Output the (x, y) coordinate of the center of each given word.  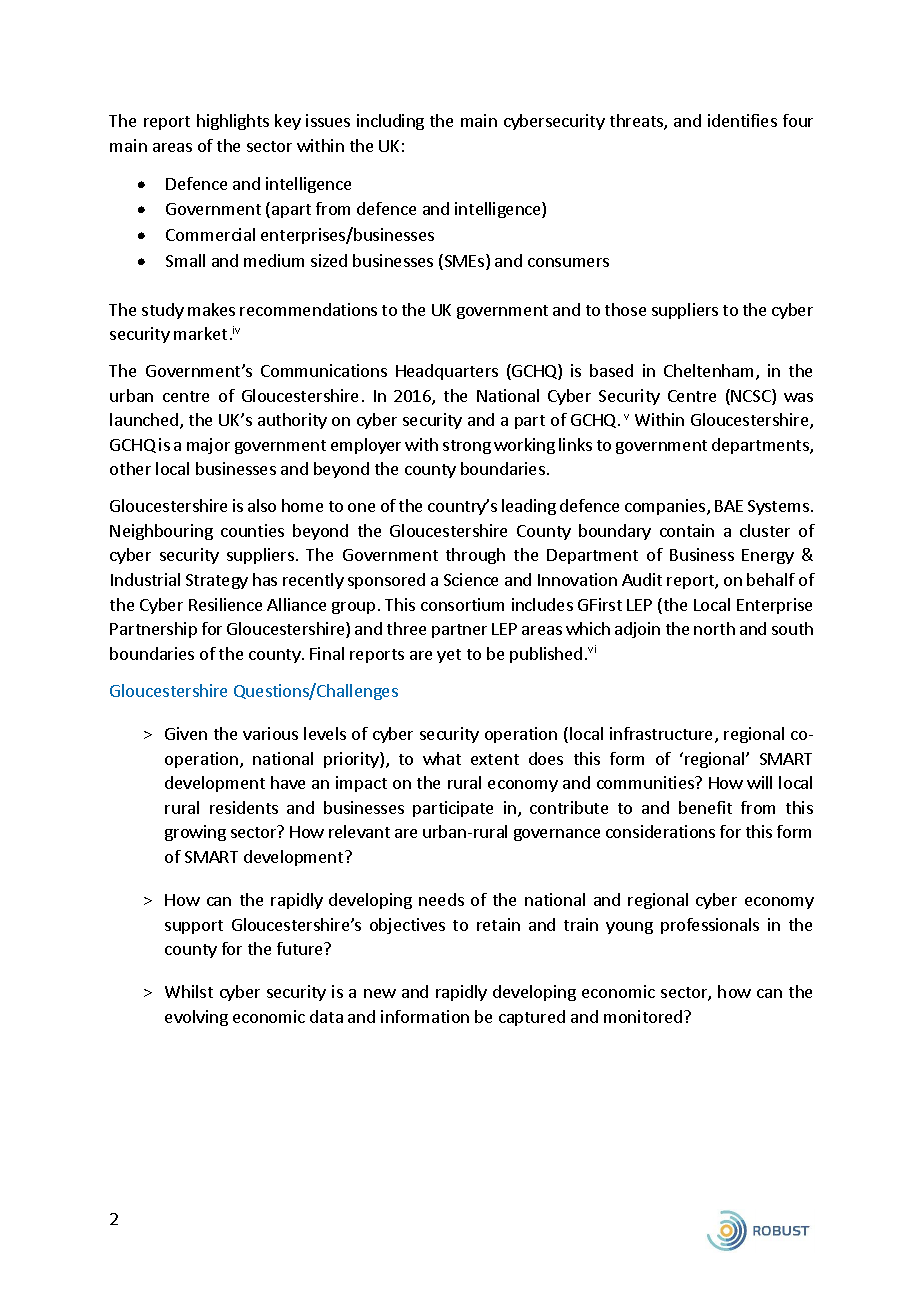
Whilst (189, 991)
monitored (644, 1016)
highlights (233, 122)
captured (532, 1018)
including (390, 122)
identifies (742, 120)
